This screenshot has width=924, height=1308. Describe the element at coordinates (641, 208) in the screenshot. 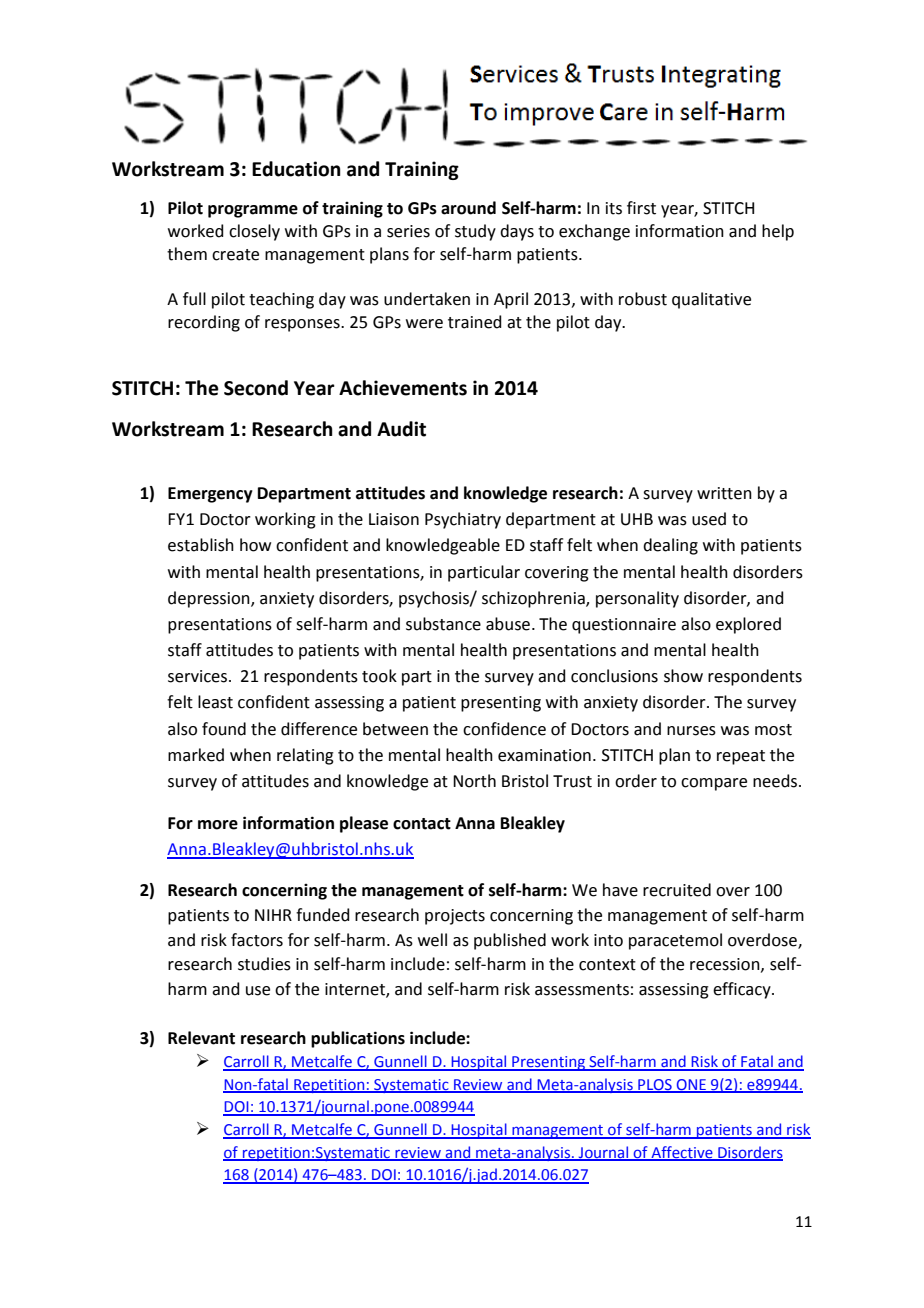

I see `first` at that location.
